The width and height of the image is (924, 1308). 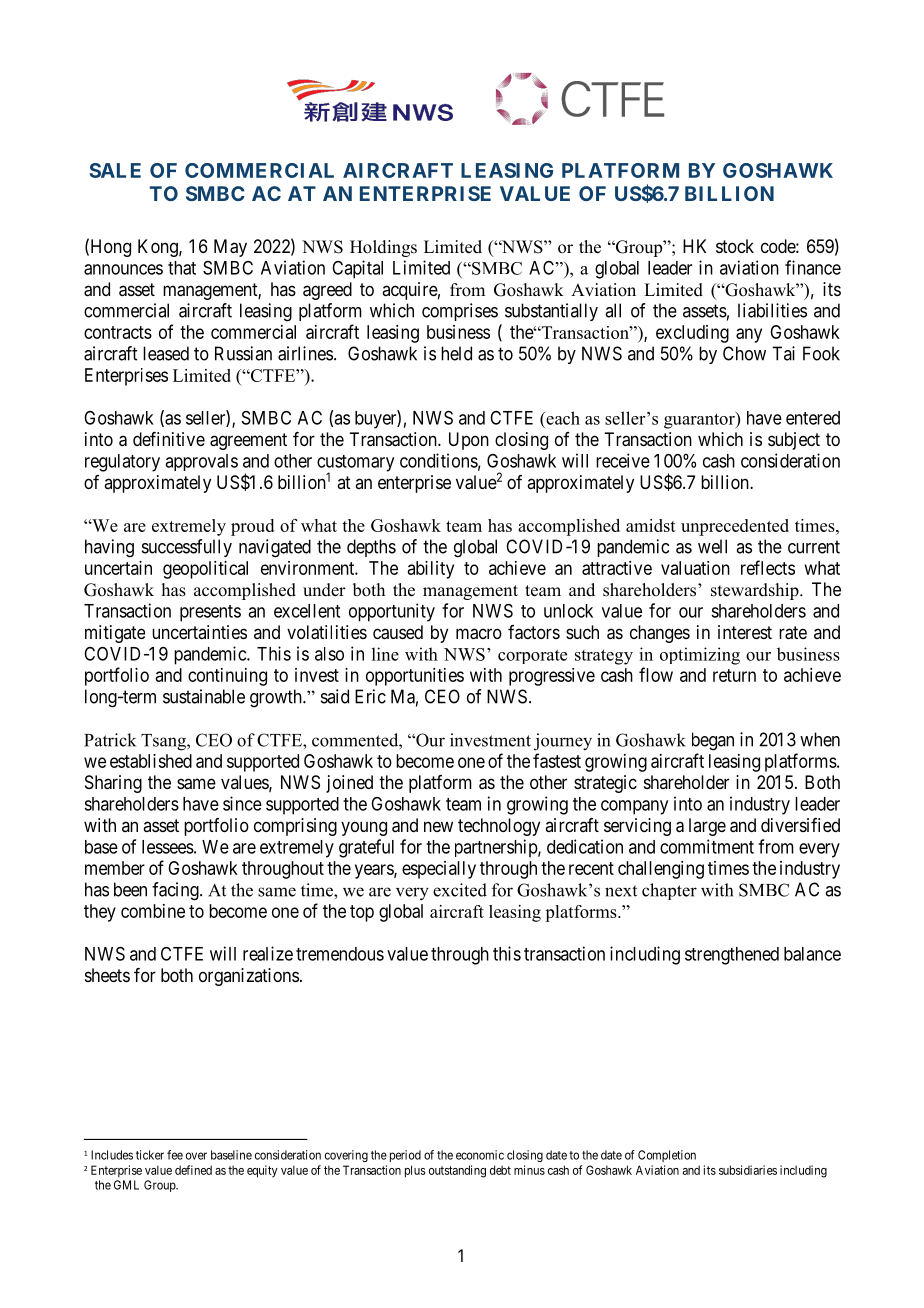 What do you see at coordinates (168, 847) in the image?
I see `lessees` at bounding box center [168, 847].
